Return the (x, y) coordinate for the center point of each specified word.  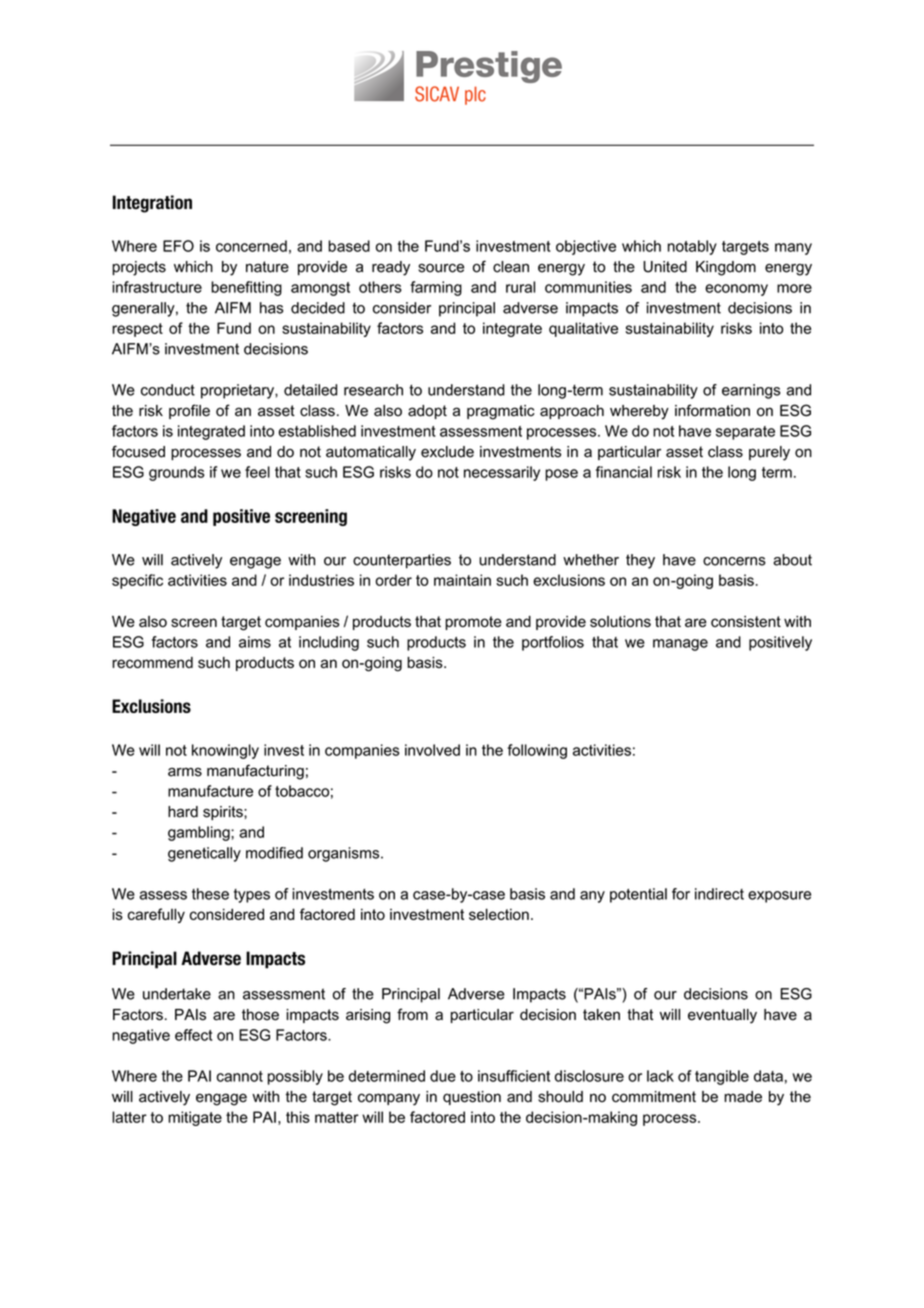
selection (499, 914)
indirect (719, 894)
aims (255, 642)
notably (692, 247)
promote (473, 623)
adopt (427, 412)
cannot (240, 1076)
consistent (746, 621)
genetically (204, 854)
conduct (168, 390)
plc (475, 95)
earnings (751, 391)
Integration (152, 204)
